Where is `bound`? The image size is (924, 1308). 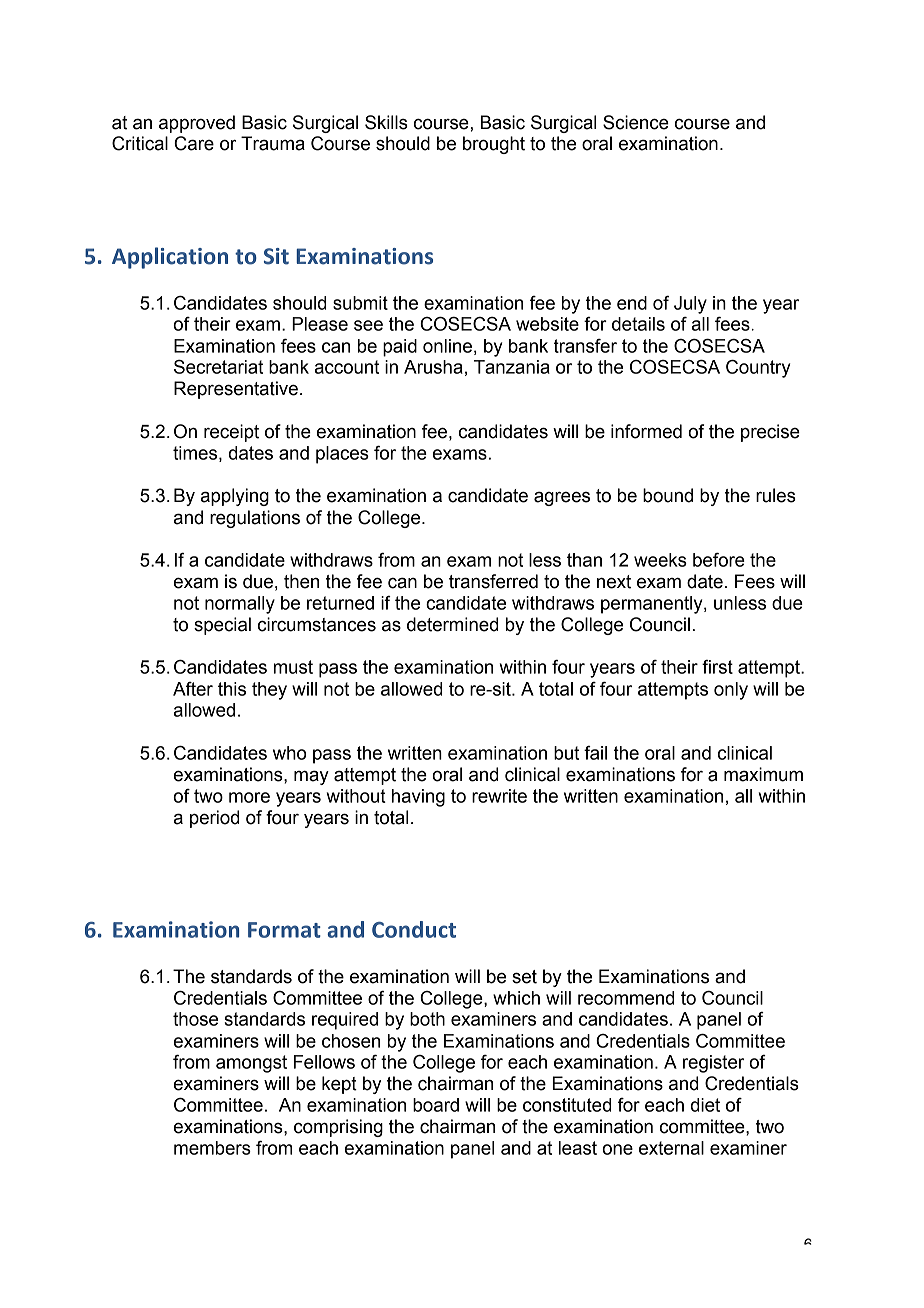
bound is located at coordinates (668, 495).
